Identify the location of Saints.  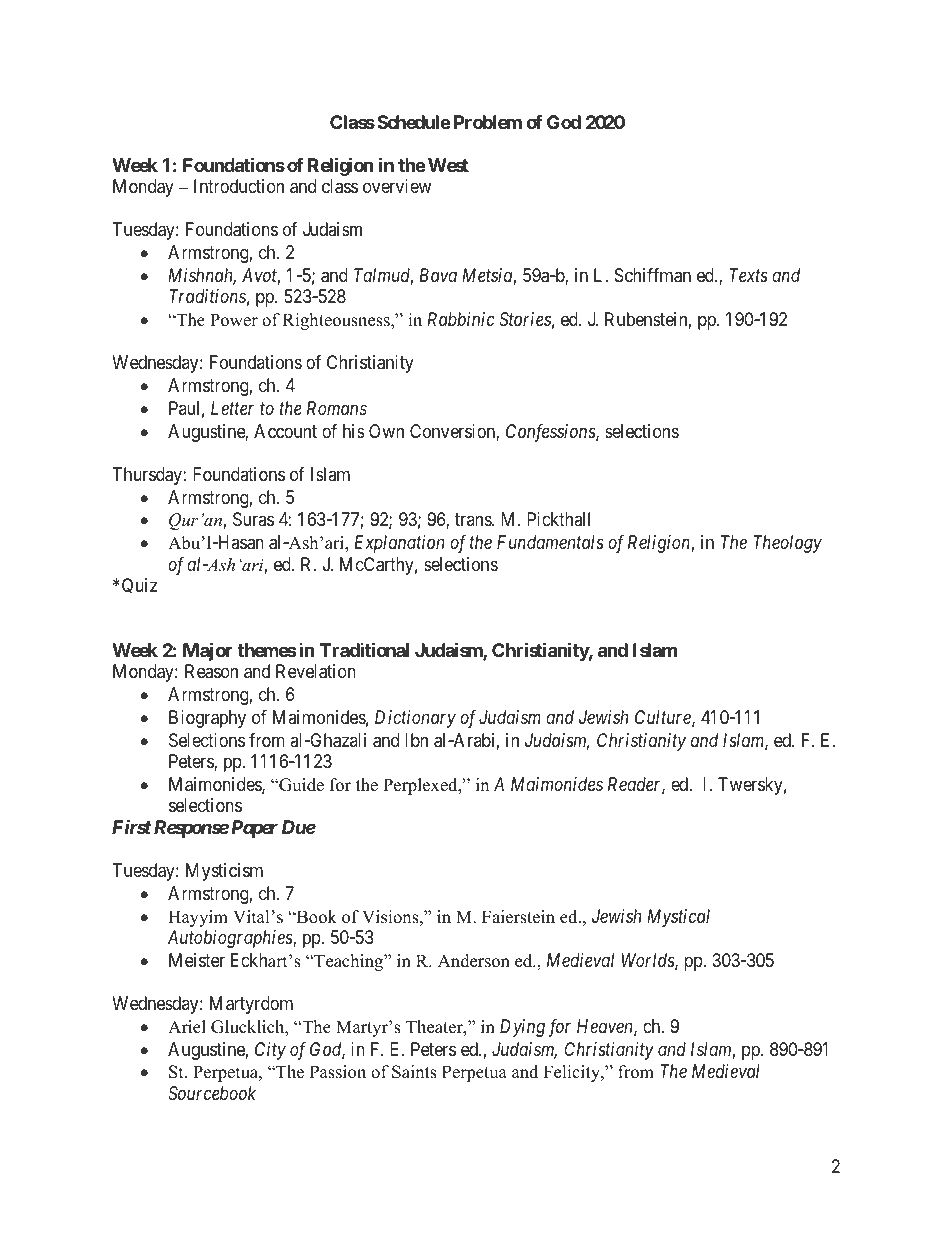
(414, 1072).
